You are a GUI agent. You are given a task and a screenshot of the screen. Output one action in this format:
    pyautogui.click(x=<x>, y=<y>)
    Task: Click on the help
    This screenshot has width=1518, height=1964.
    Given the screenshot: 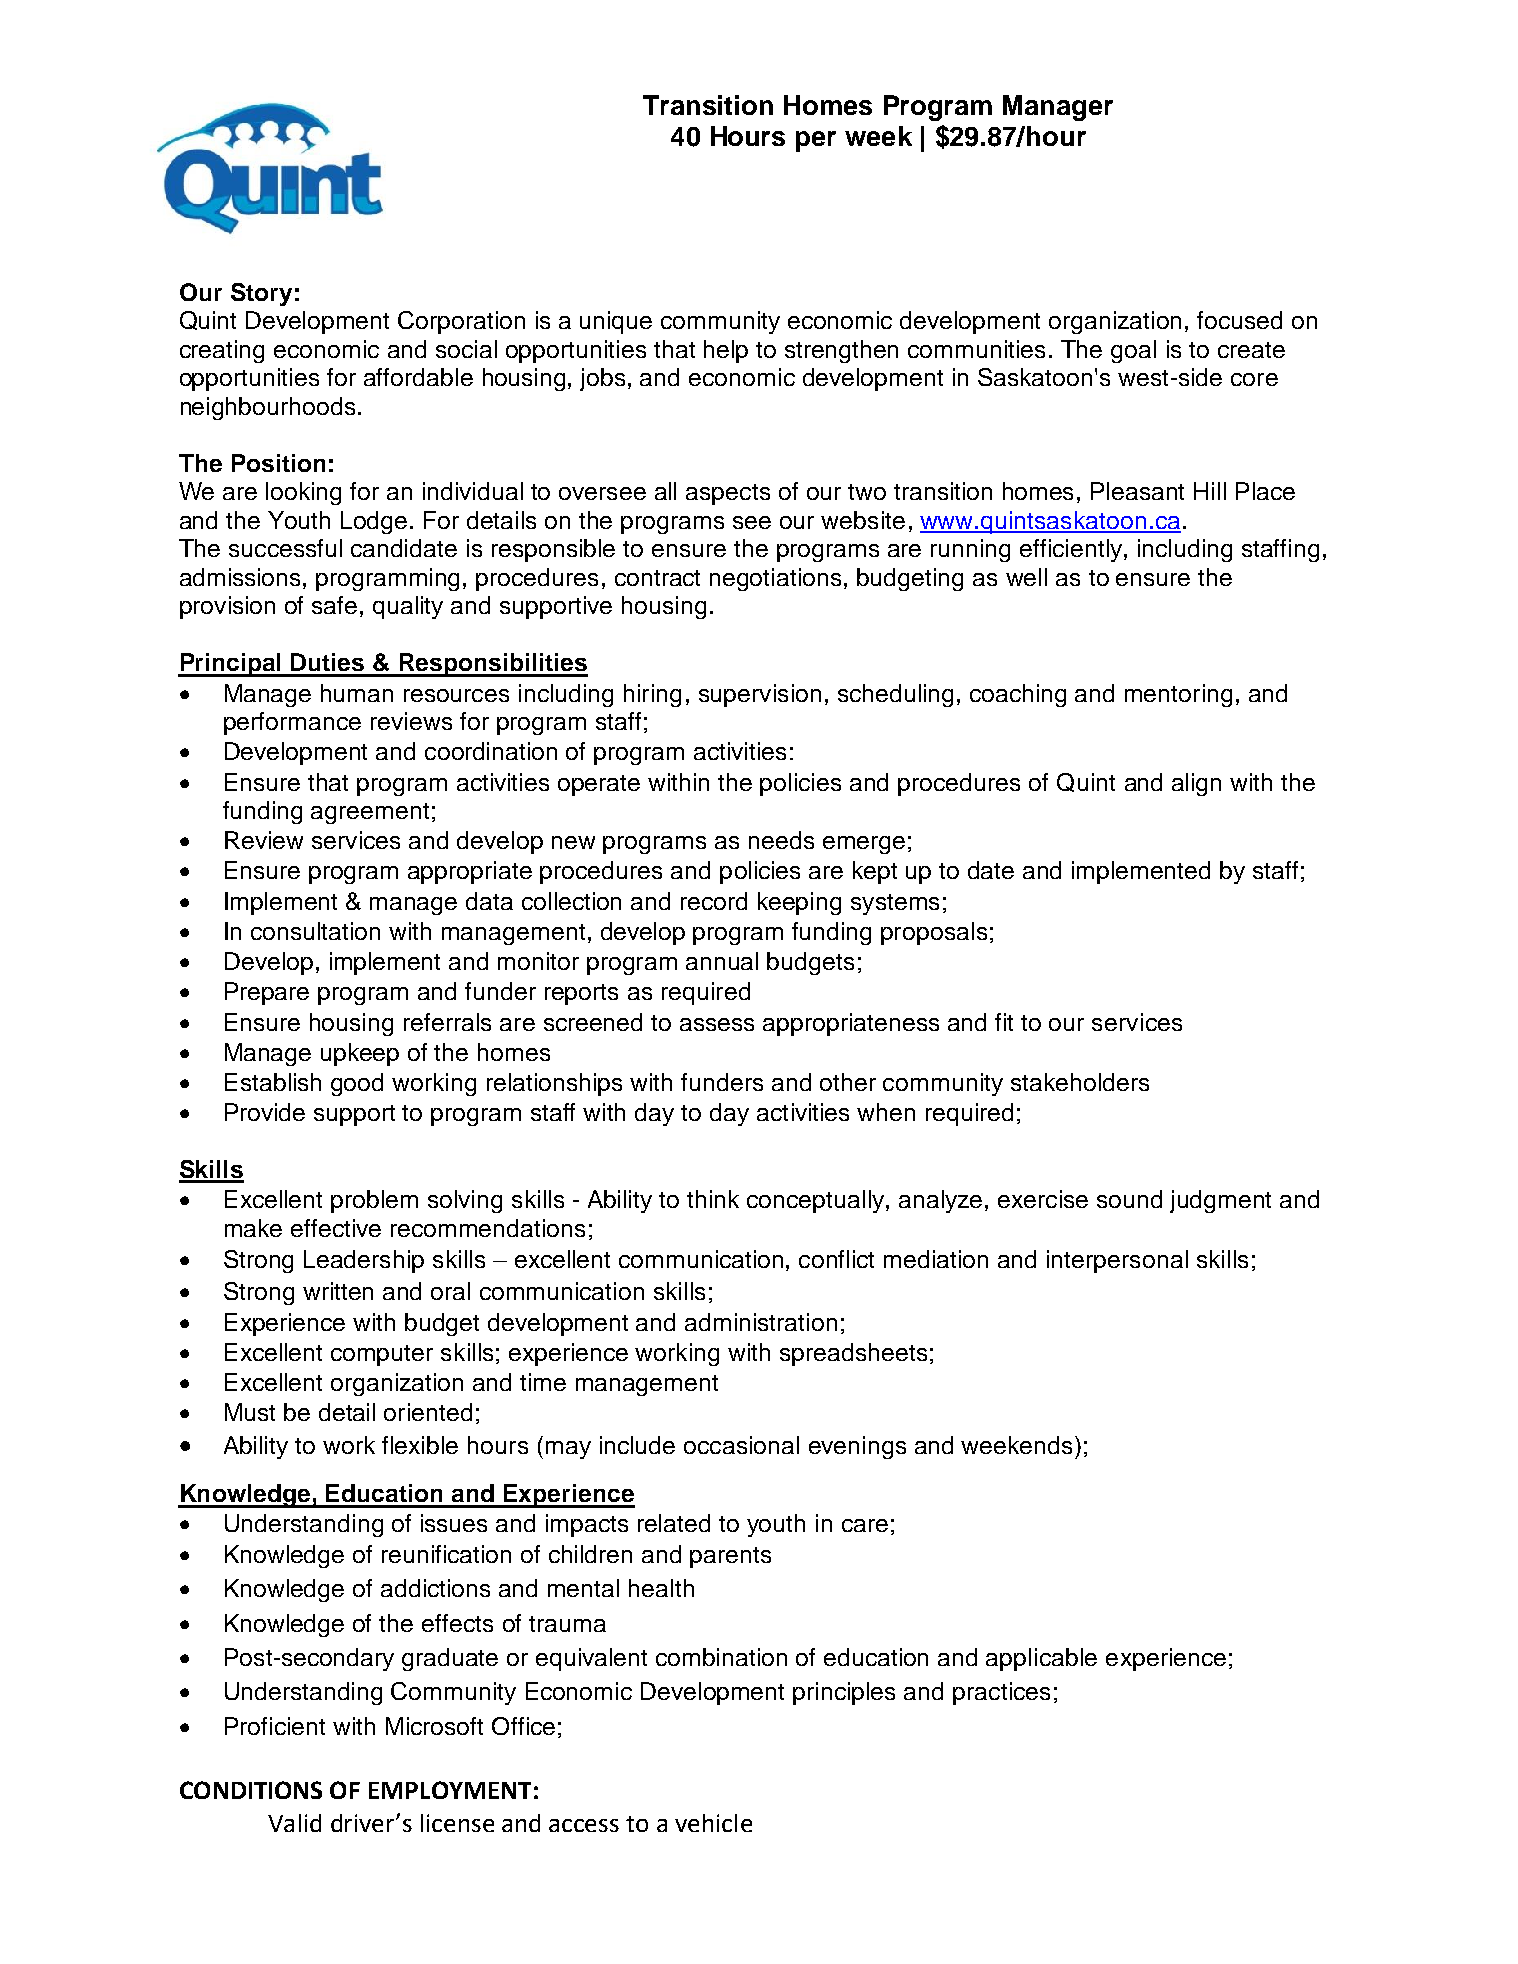 What is the action you would take?
    pyautogui.click(x=726, y=351)
